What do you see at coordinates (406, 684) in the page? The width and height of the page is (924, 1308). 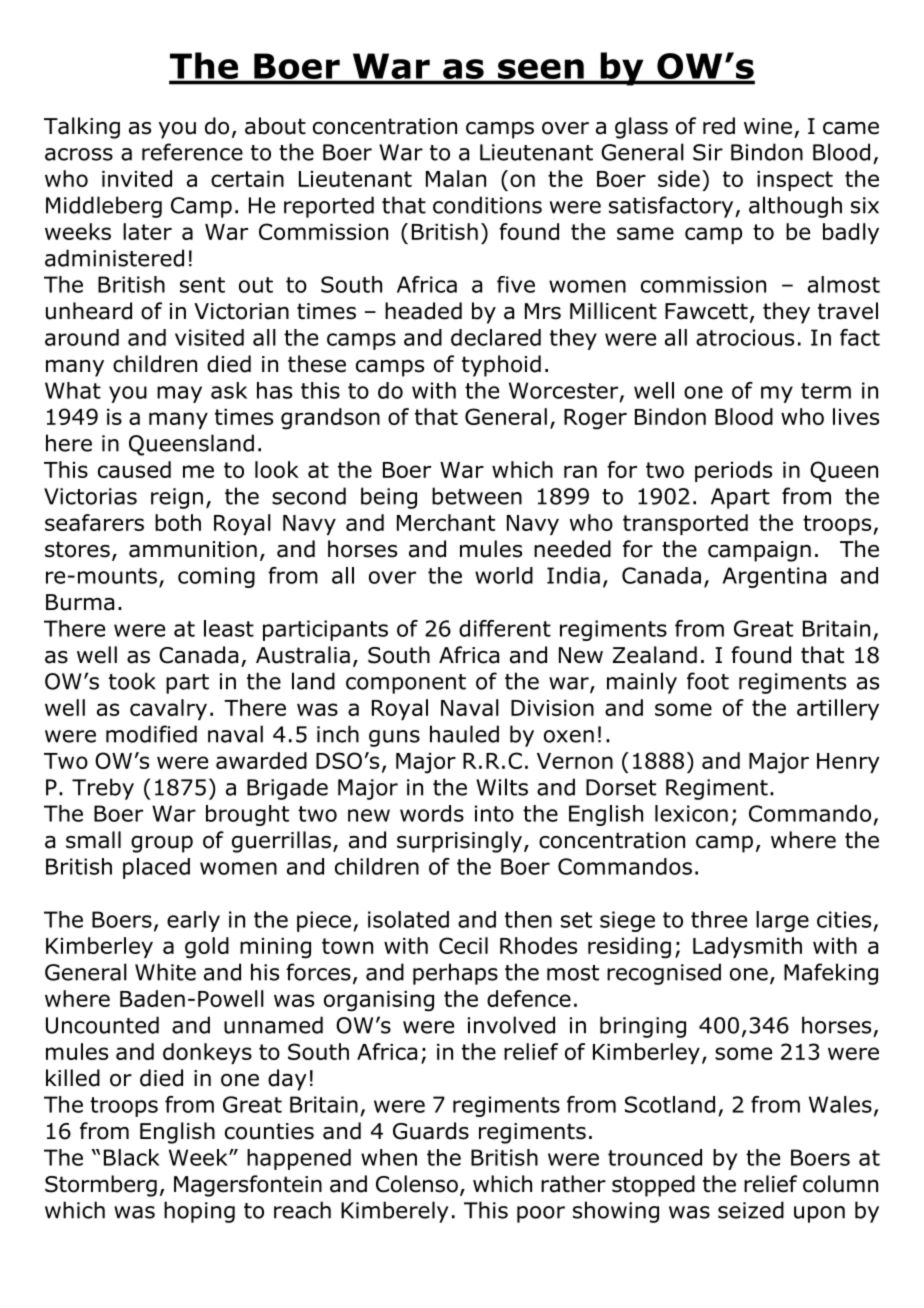 I see `component` at bounding box center [406, 684].
